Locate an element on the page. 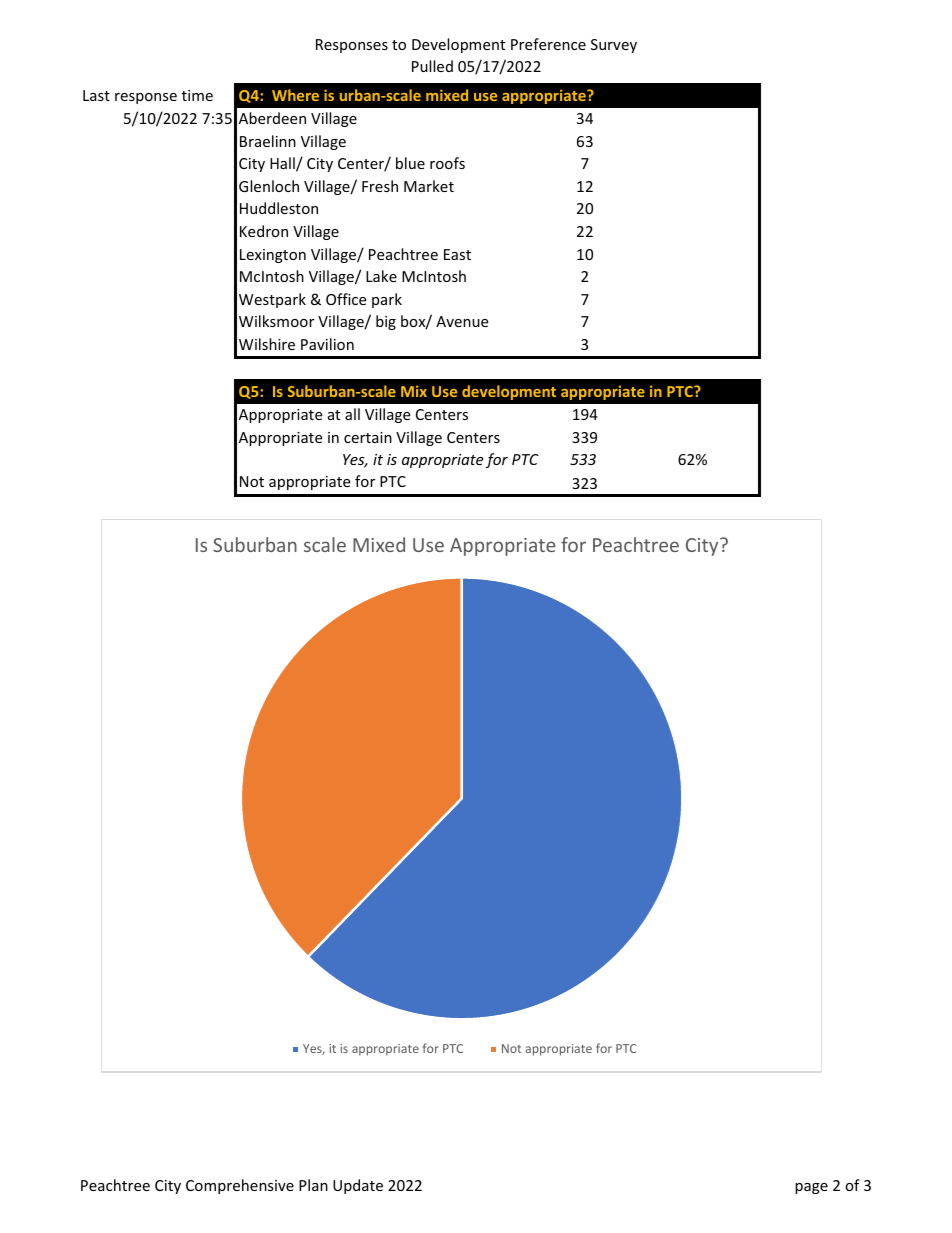 This page has width=952, height=1233. Avenue is located at coordinates (462, 321).
